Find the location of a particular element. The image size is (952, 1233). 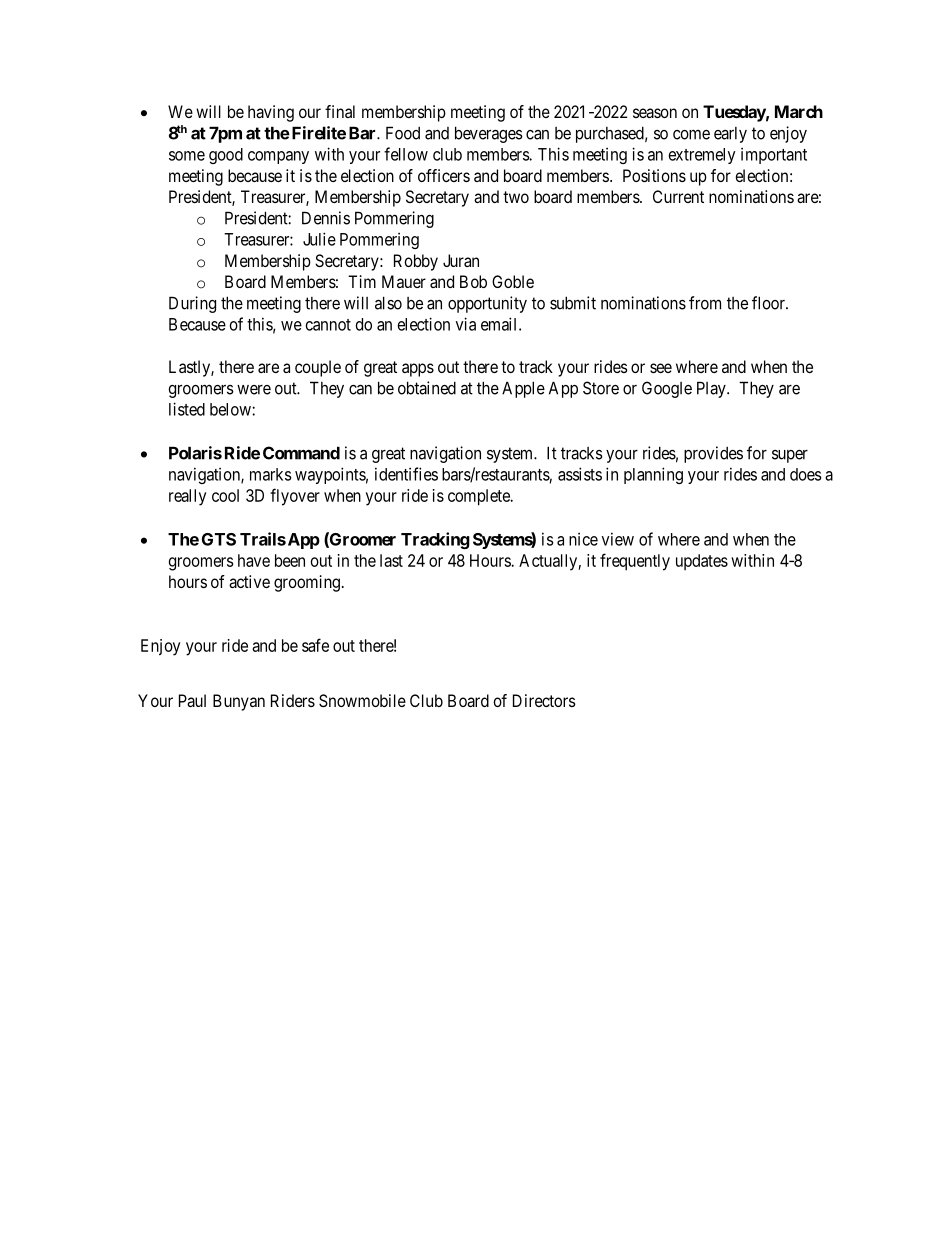

from is located at coordinates (705, 303).
